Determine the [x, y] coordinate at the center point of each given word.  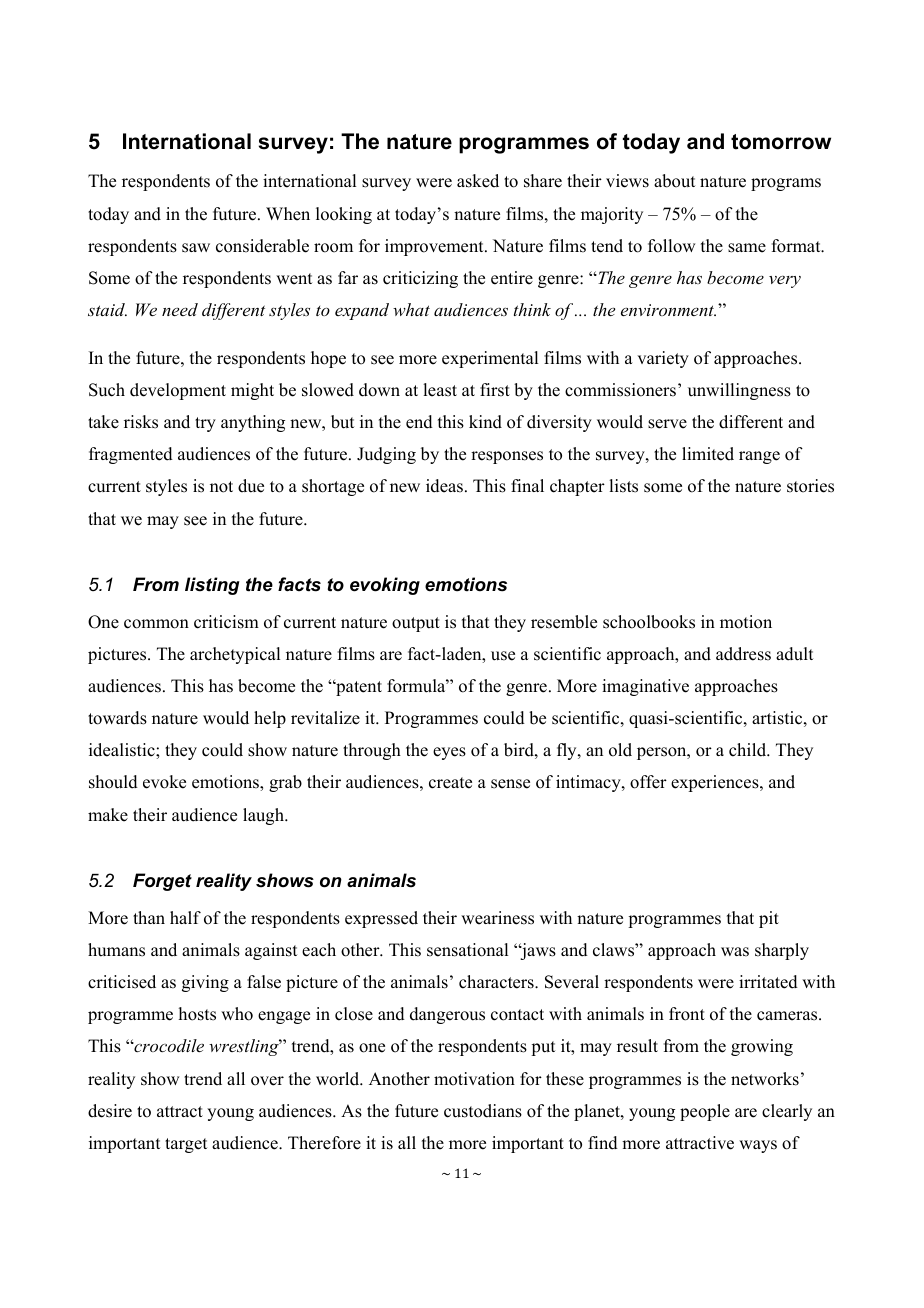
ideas [444, 486]
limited [708, 454]
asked [478, 181]
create [450, 783]
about [674, 181]
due [251, 486]
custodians [483, 1111]
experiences [716, 783]
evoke [164, 782]
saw [196, 248]
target [186, 1145]
